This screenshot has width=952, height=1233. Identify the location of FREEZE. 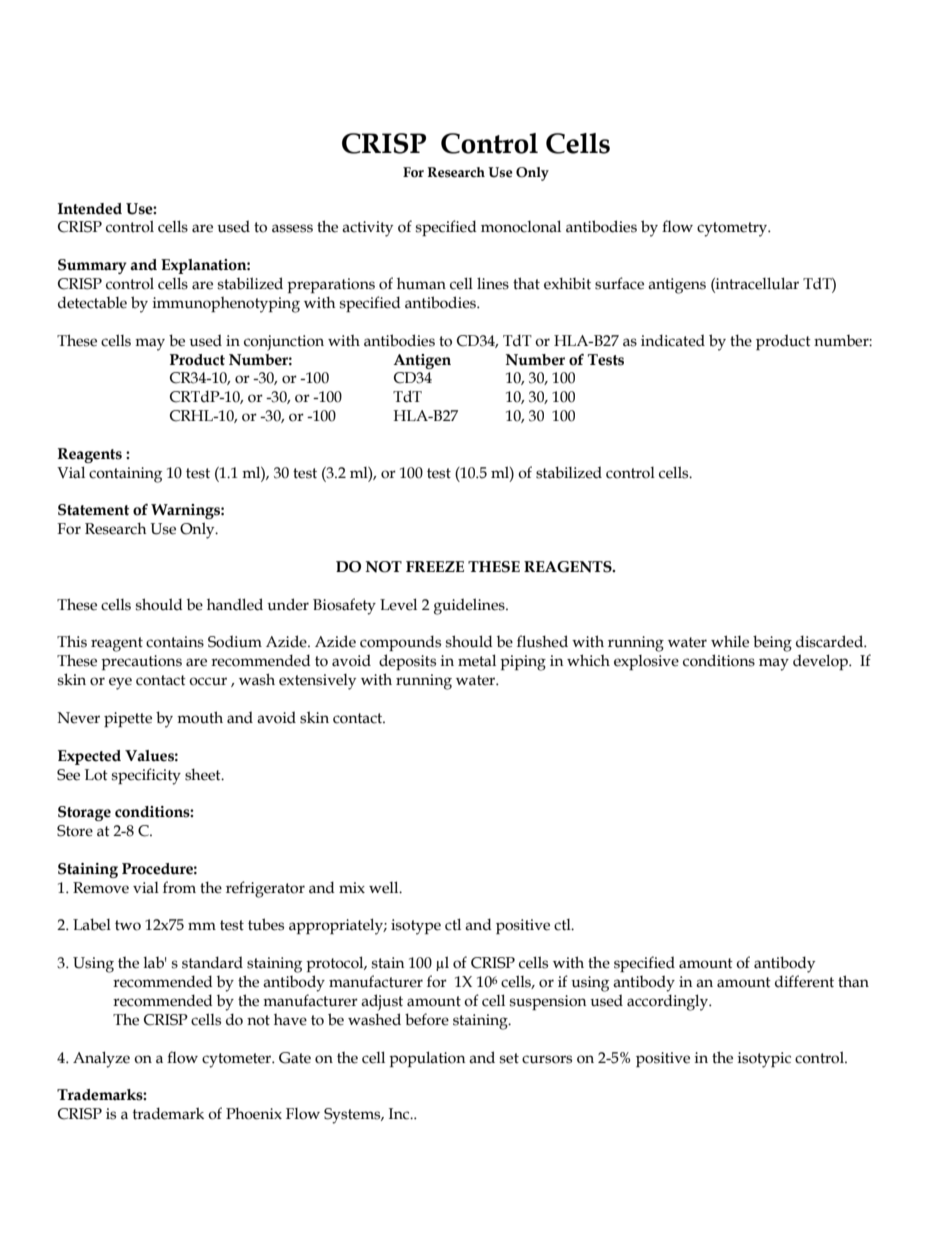
(435, 566).
